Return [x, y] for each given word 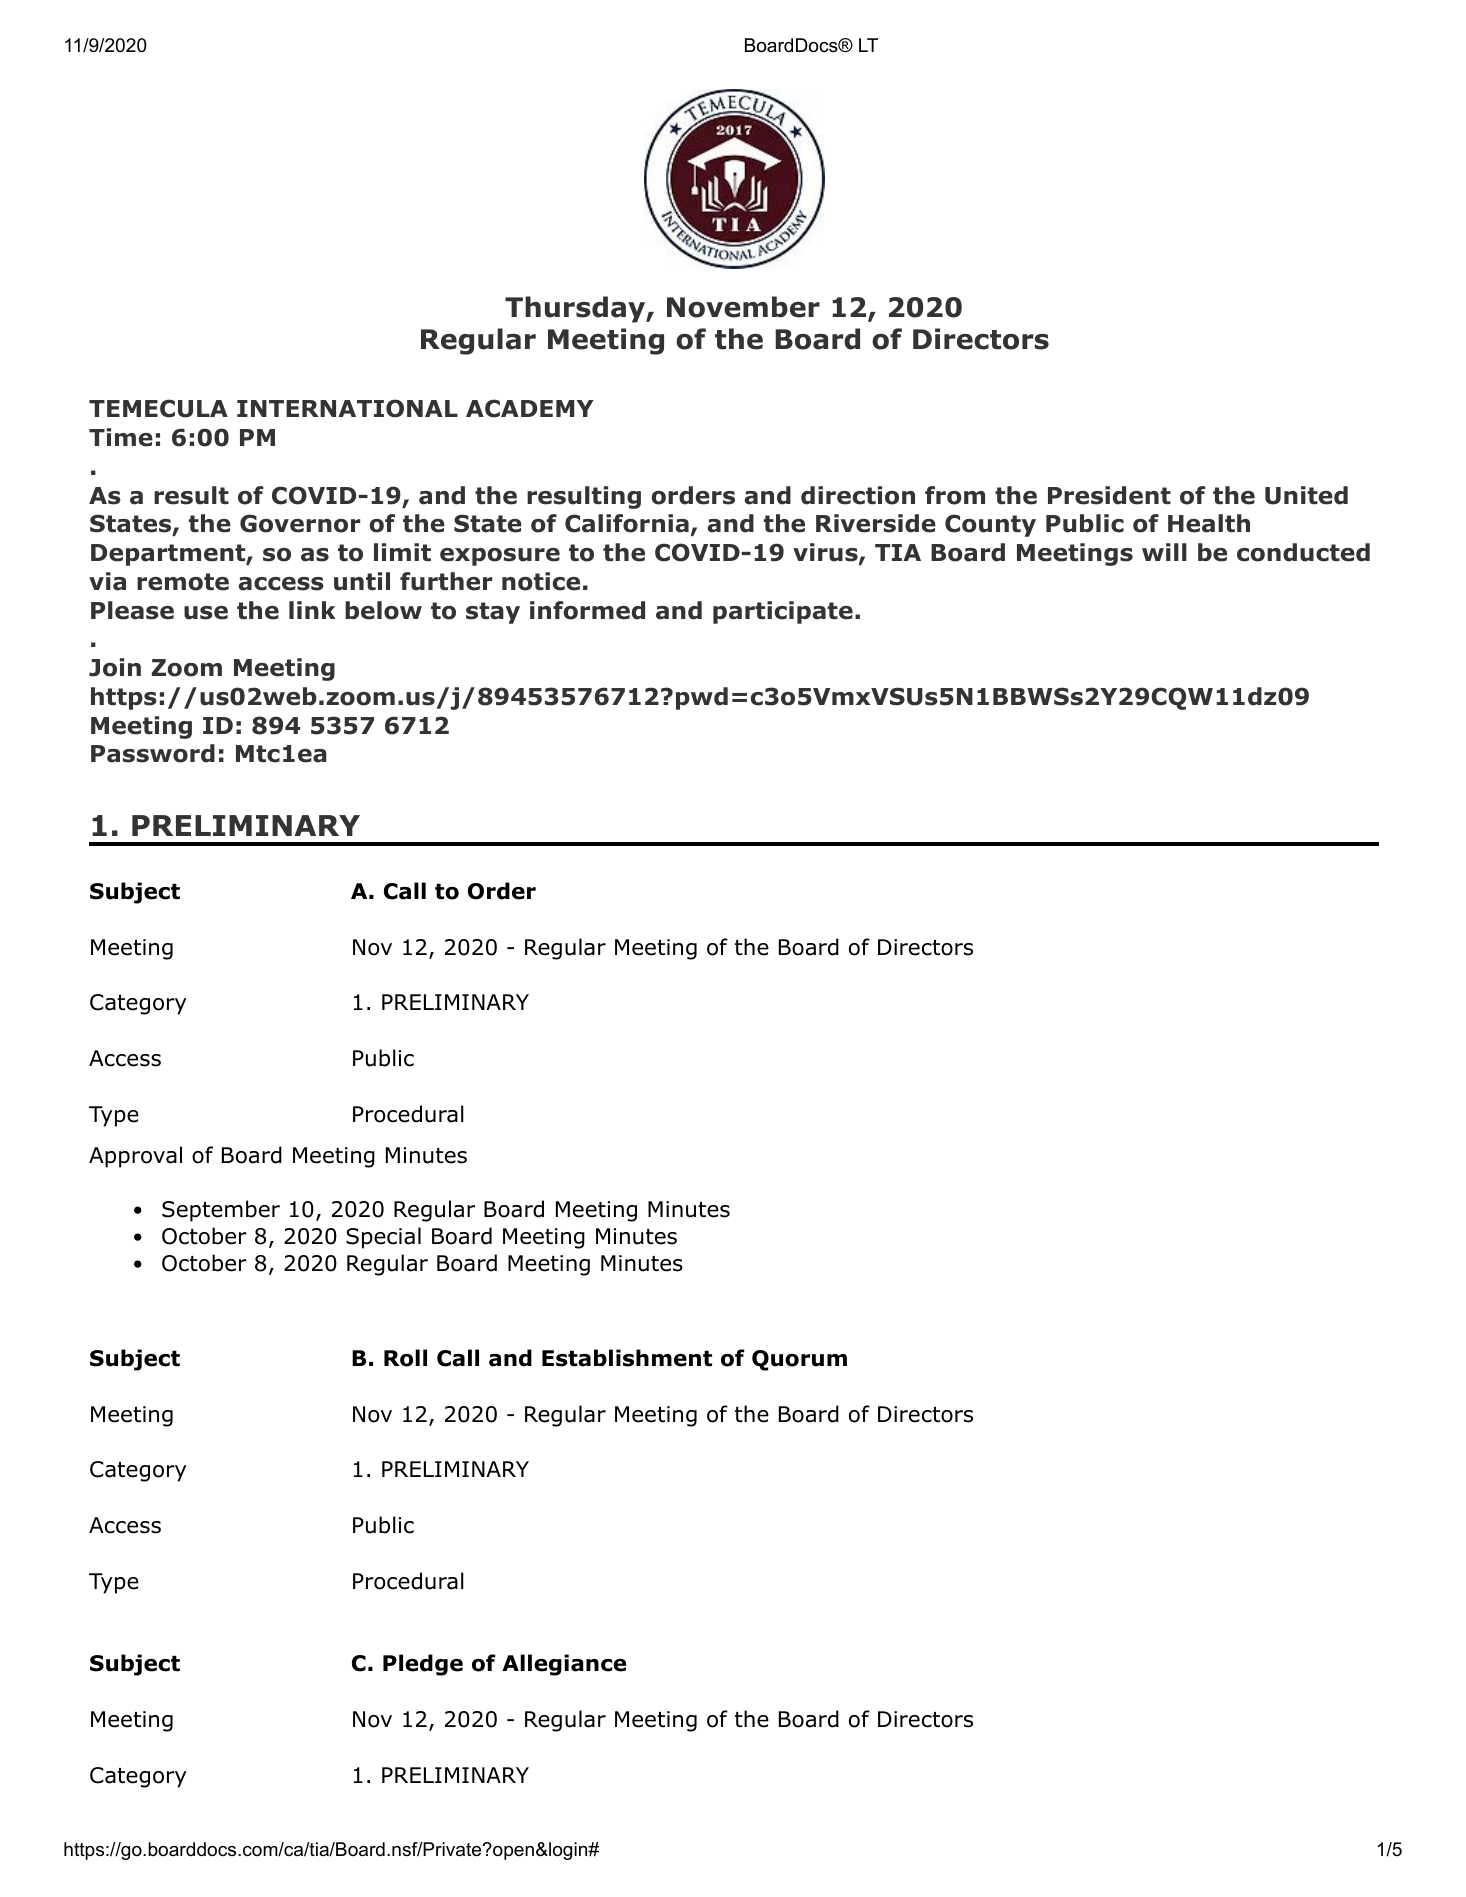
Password [153, 753]
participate [783, 612]
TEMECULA [158, 408]
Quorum [799, 1360]
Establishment [627, 1358]
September [221, 1211]
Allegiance [564, 1665]
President [1109, 495]
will [1164, 552]
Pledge [423, 1665]
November [743, 307]
